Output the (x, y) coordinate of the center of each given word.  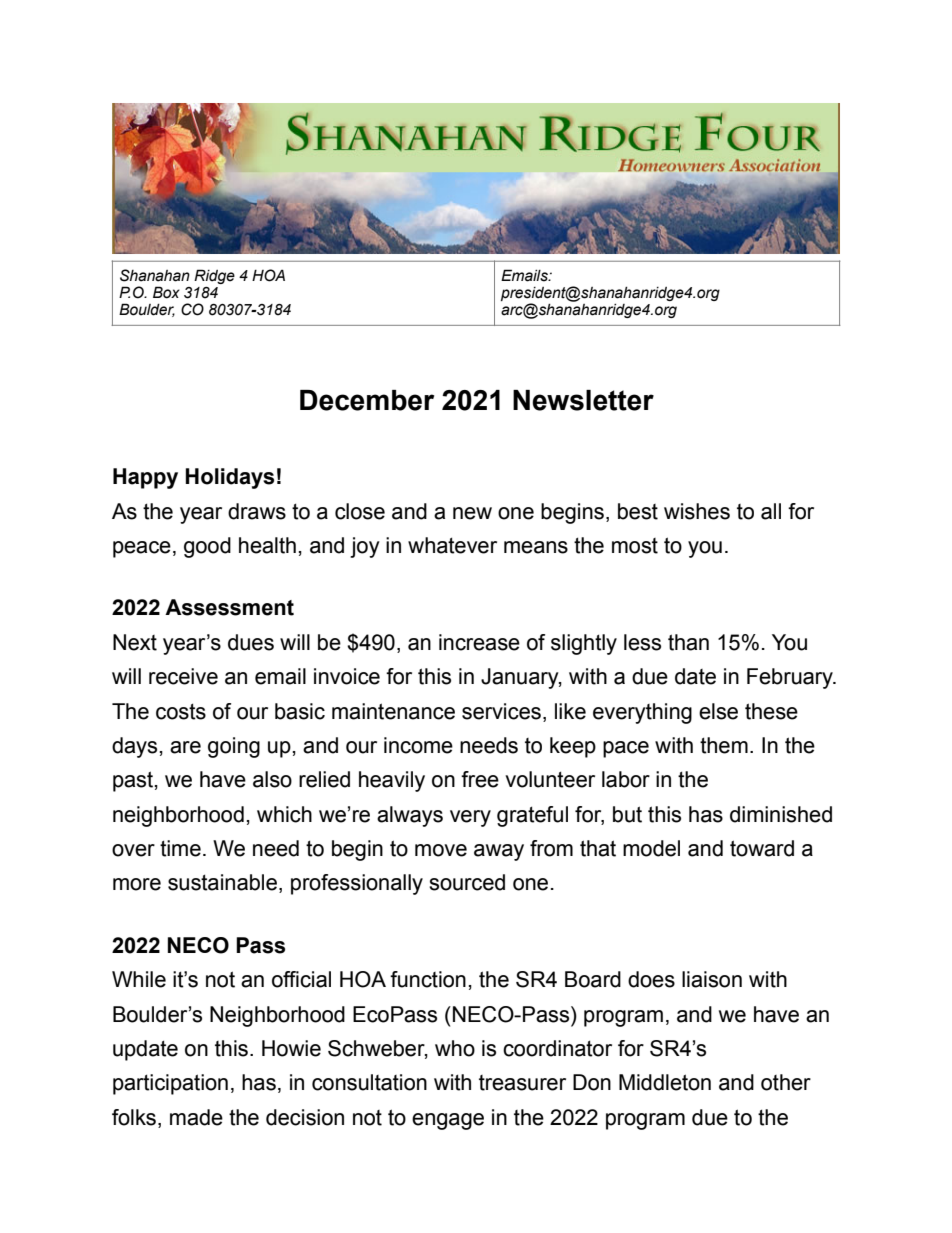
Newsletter (583, 400)
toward (762, 848)
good (207, 547)
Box (166, 292)
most (635, 546)
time (180, 848)
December (367, 400)
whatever (452, 545)
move (441, 850)
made (196, 1117)
